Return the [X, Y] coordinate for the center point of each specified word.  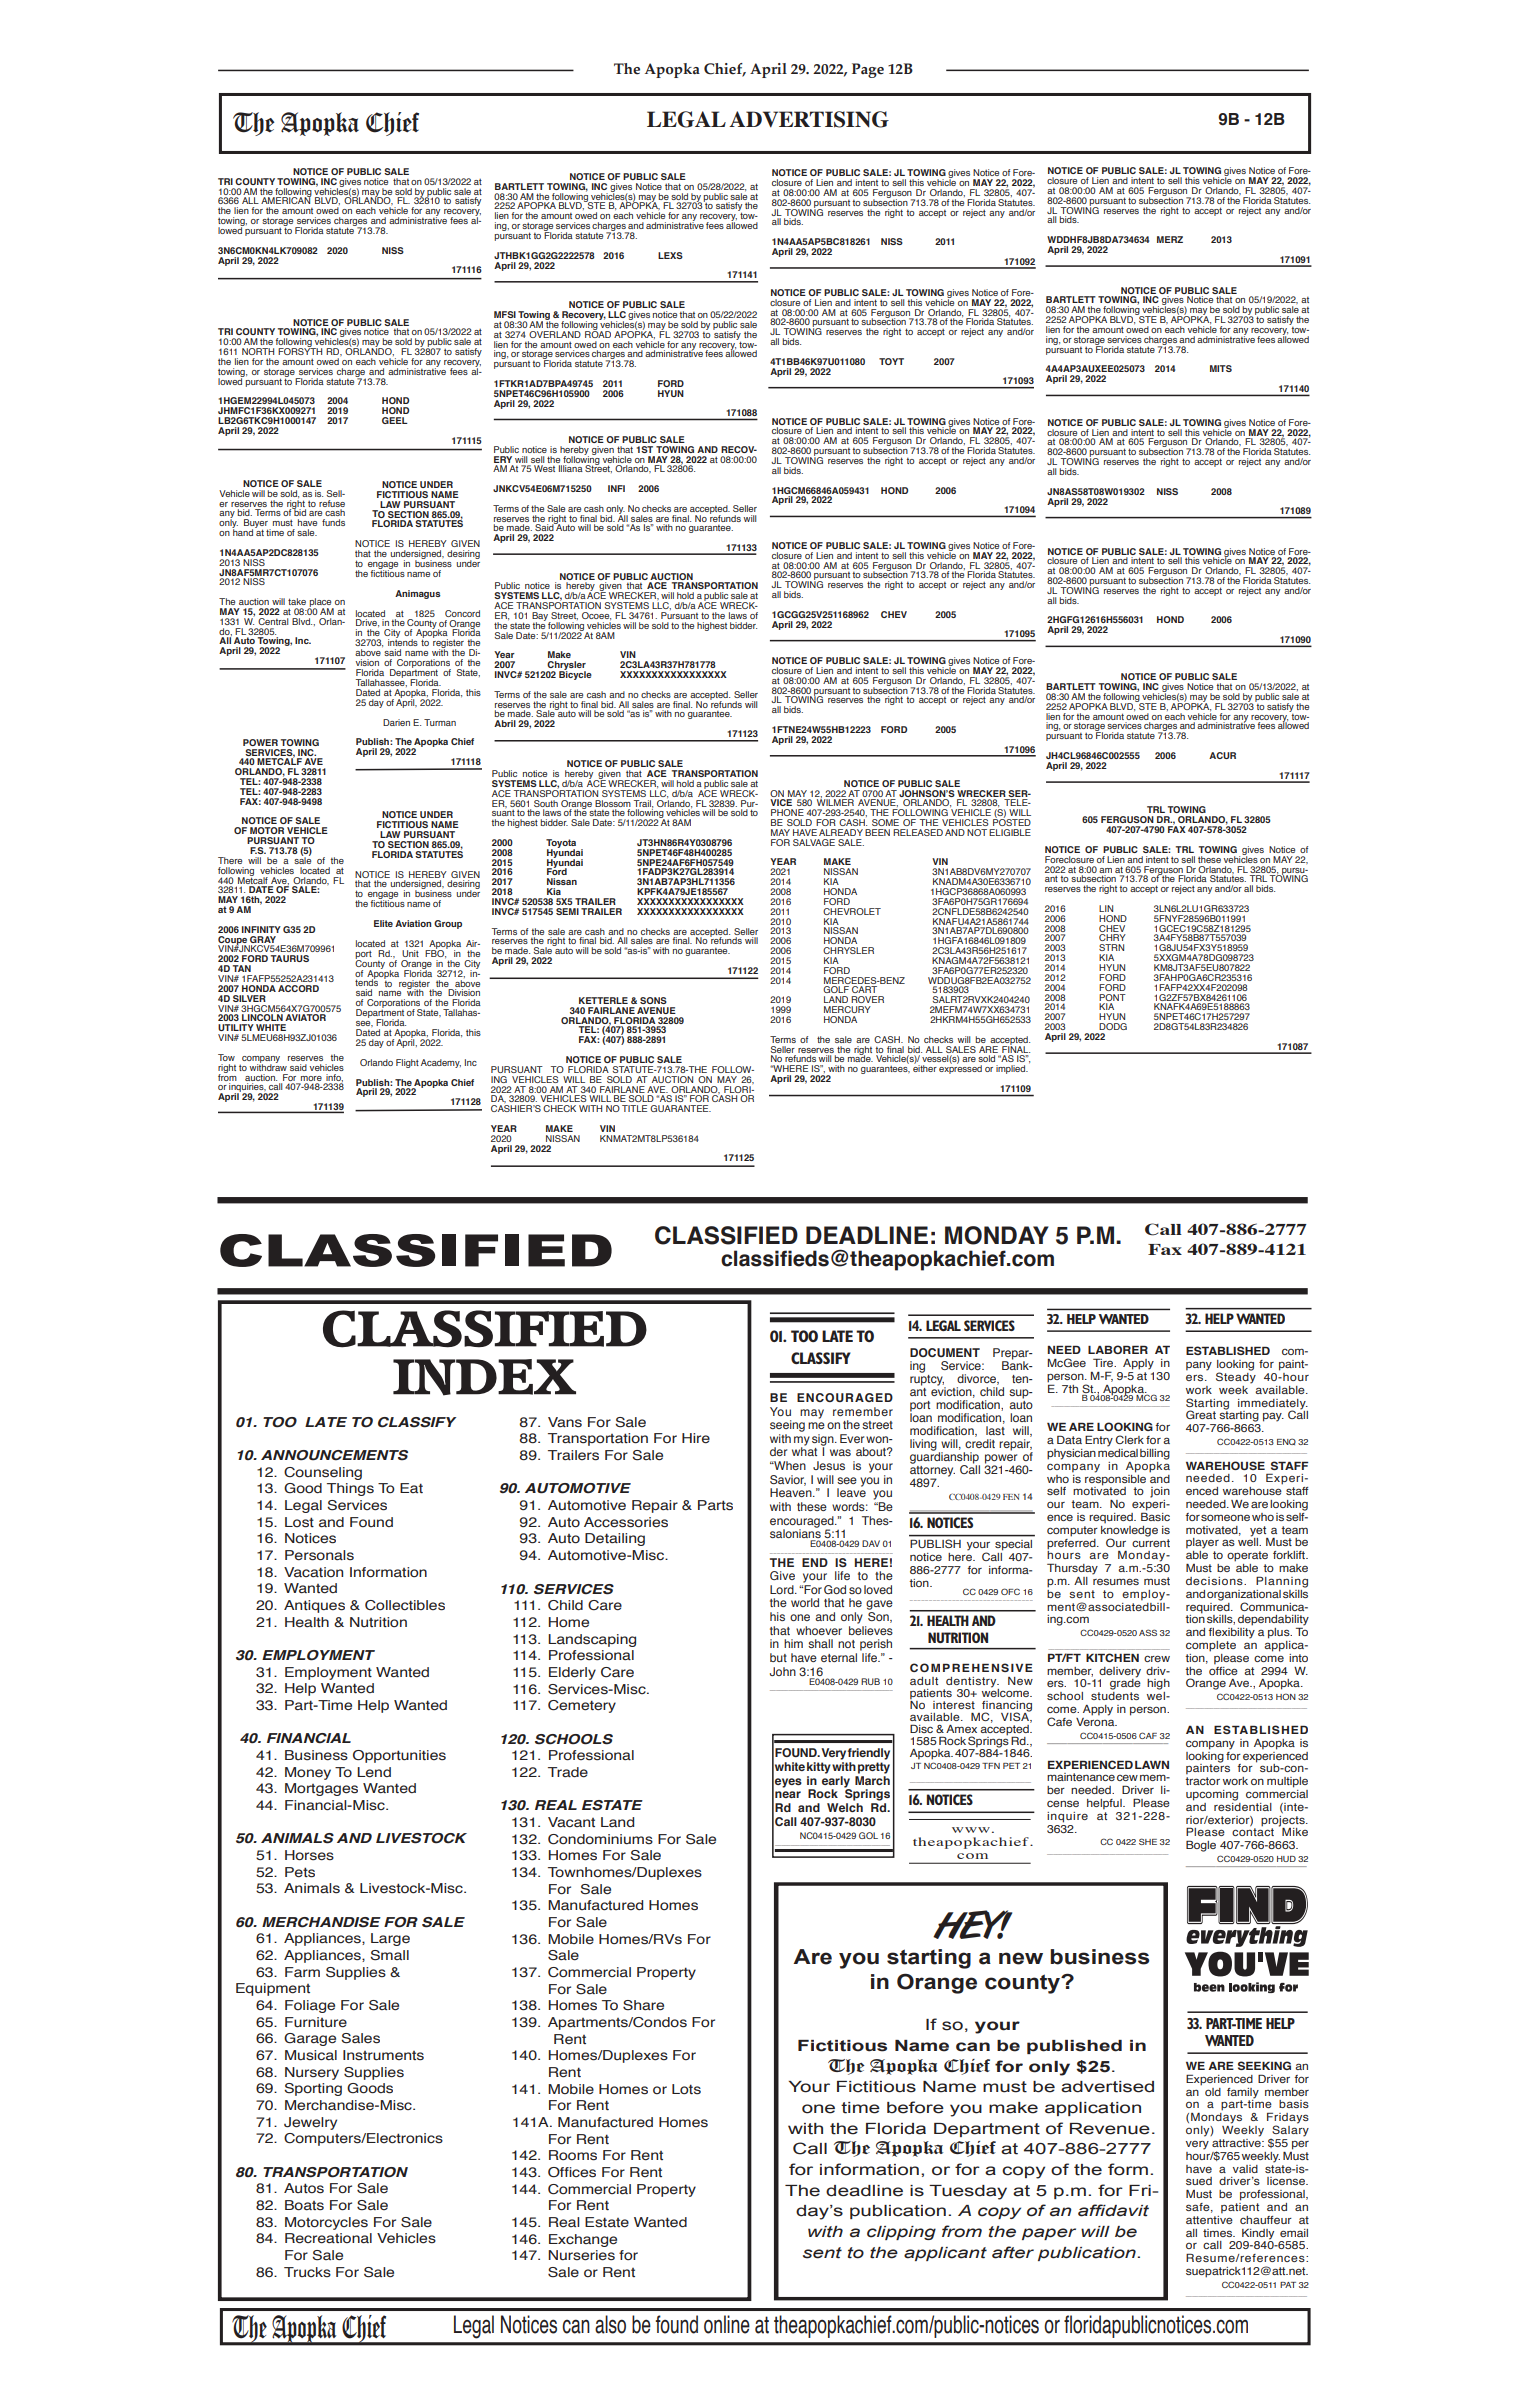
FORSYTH [300, 350]
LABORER [1118, 1349]
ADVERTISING [809, 119]
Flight [407, 1063]
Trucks [307, 2272]
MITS [1221, 368]
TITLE [634, 1108]
